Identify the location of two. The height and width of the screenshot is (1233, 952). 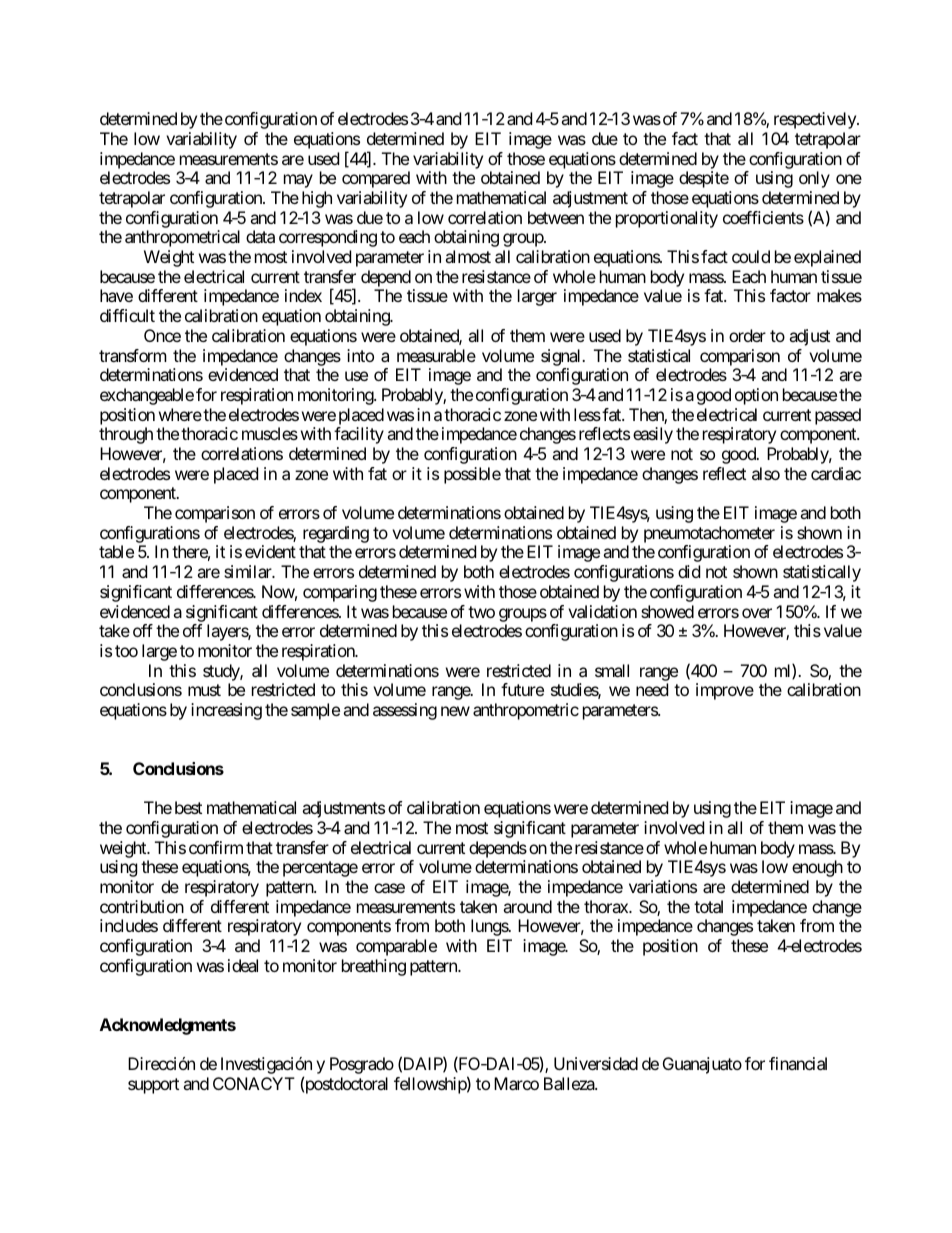
(481, 612).
